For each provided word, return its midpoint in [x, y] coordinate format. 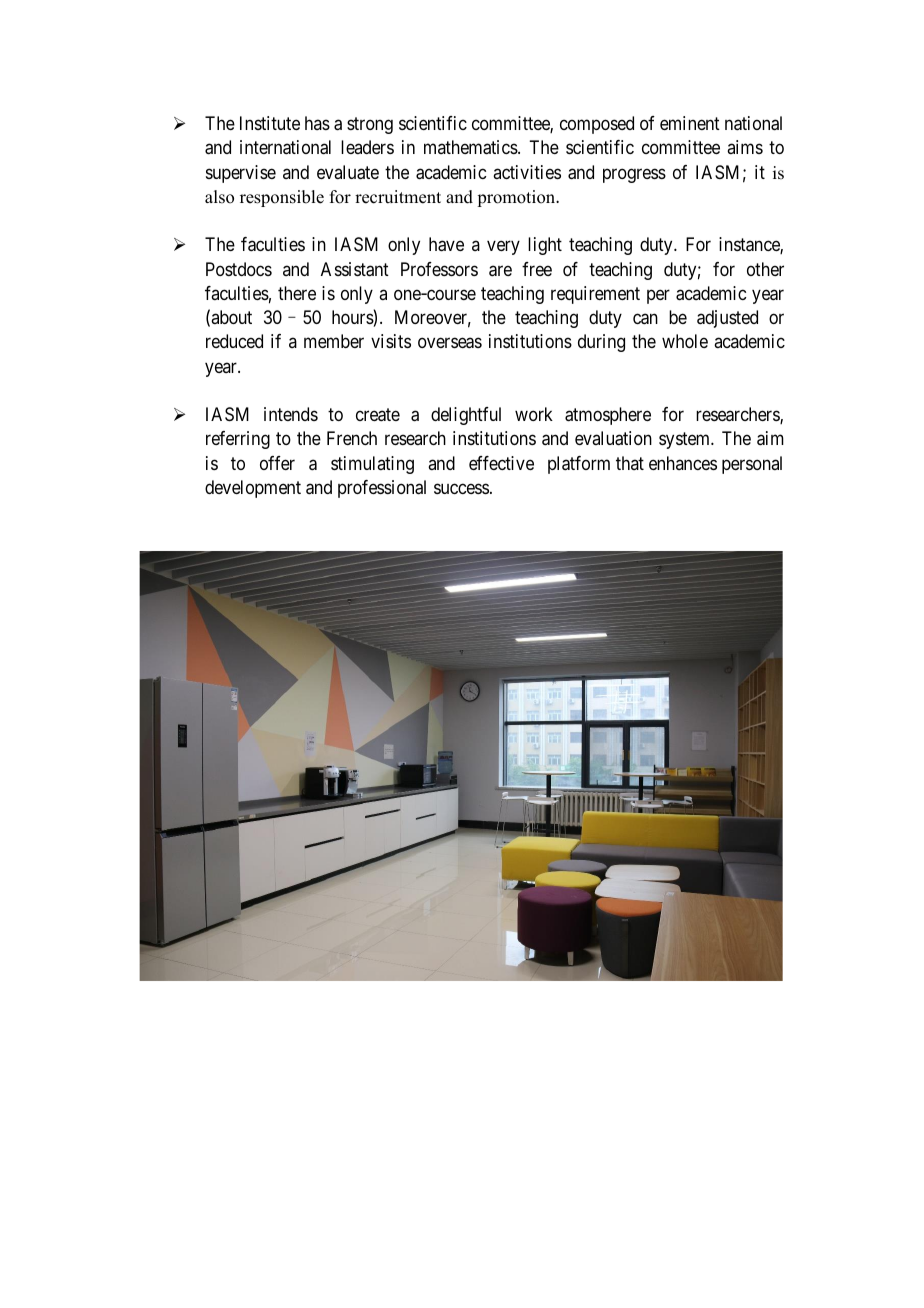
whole [685, 341]
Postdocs [239, 269]
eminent [690, 123]
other [765, 269]
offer [277, 463]
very [503, 248]
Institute [270, 123]
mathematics [471, 147]
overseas [450, 343]
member [334, 341]
